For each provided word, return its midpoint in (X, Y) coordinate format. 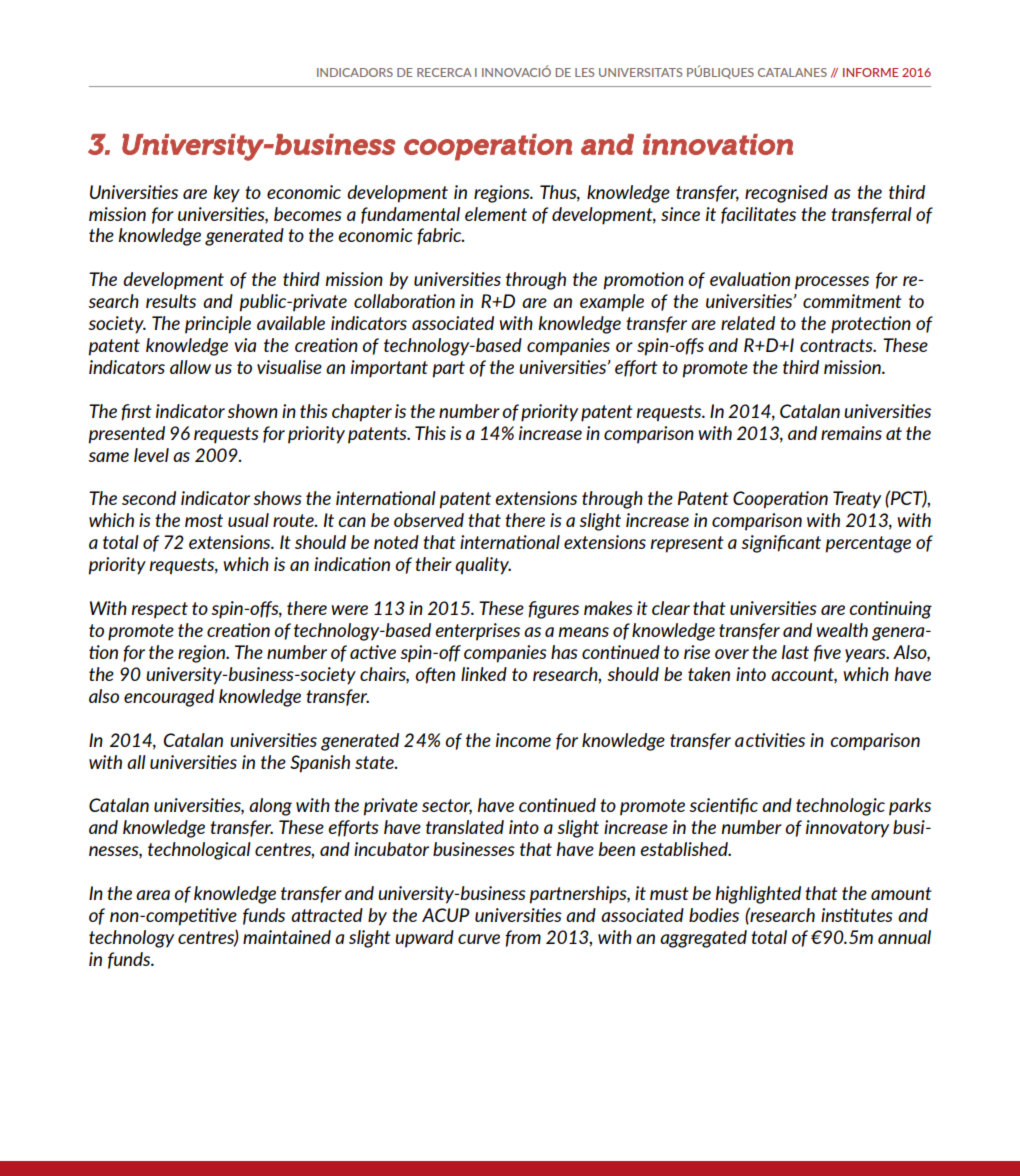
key (226, 194)
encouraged (169, 698)
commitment (852, 301)
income (523, 740)
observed (429, 520)
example (612, 303)
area (153, 895)
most (204, 520)
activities (770, 740)
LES (584, 72)
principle (218, 325)
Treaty (857, 500)
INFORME (871, 72)
